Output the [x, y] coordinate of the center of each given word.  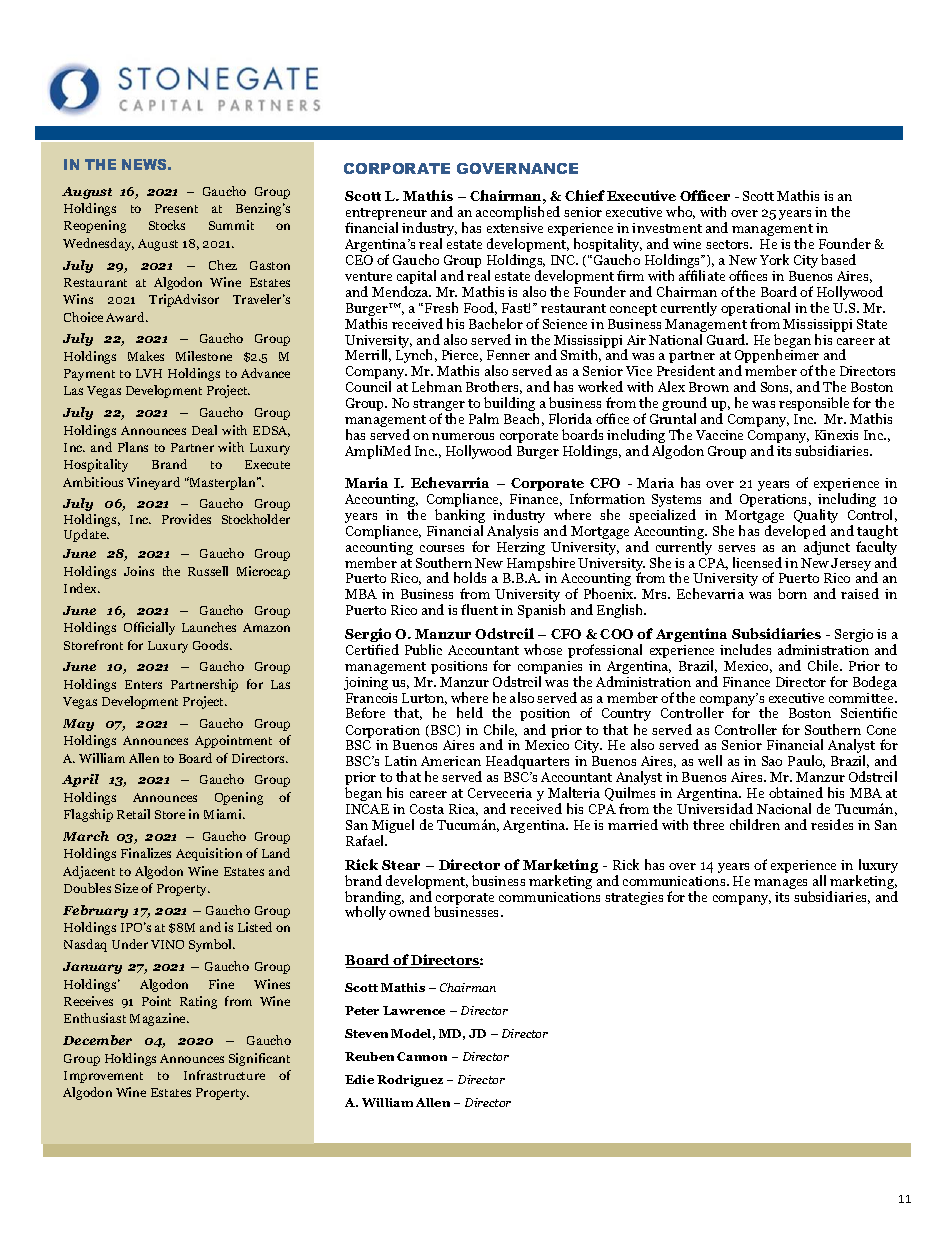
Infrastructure [224, 1075]
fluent [479, 609]
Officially [149, 628]
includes [745, 649]
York [774, 259]
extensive [515, 228]
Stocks [167, 225]
